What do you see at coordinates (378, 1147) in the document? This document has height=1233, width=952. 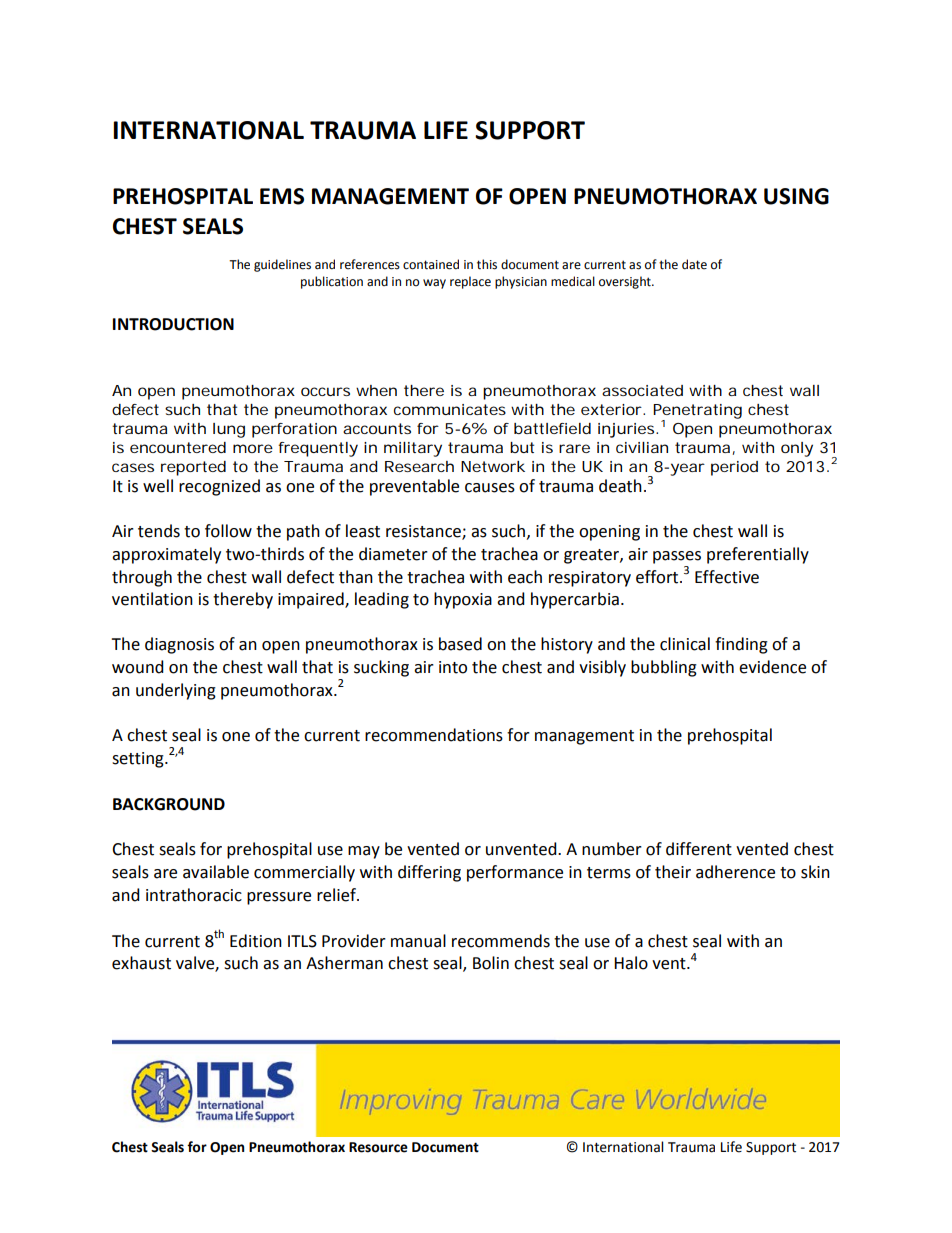 I see `Resource` at bounding box center [378, 1147].
